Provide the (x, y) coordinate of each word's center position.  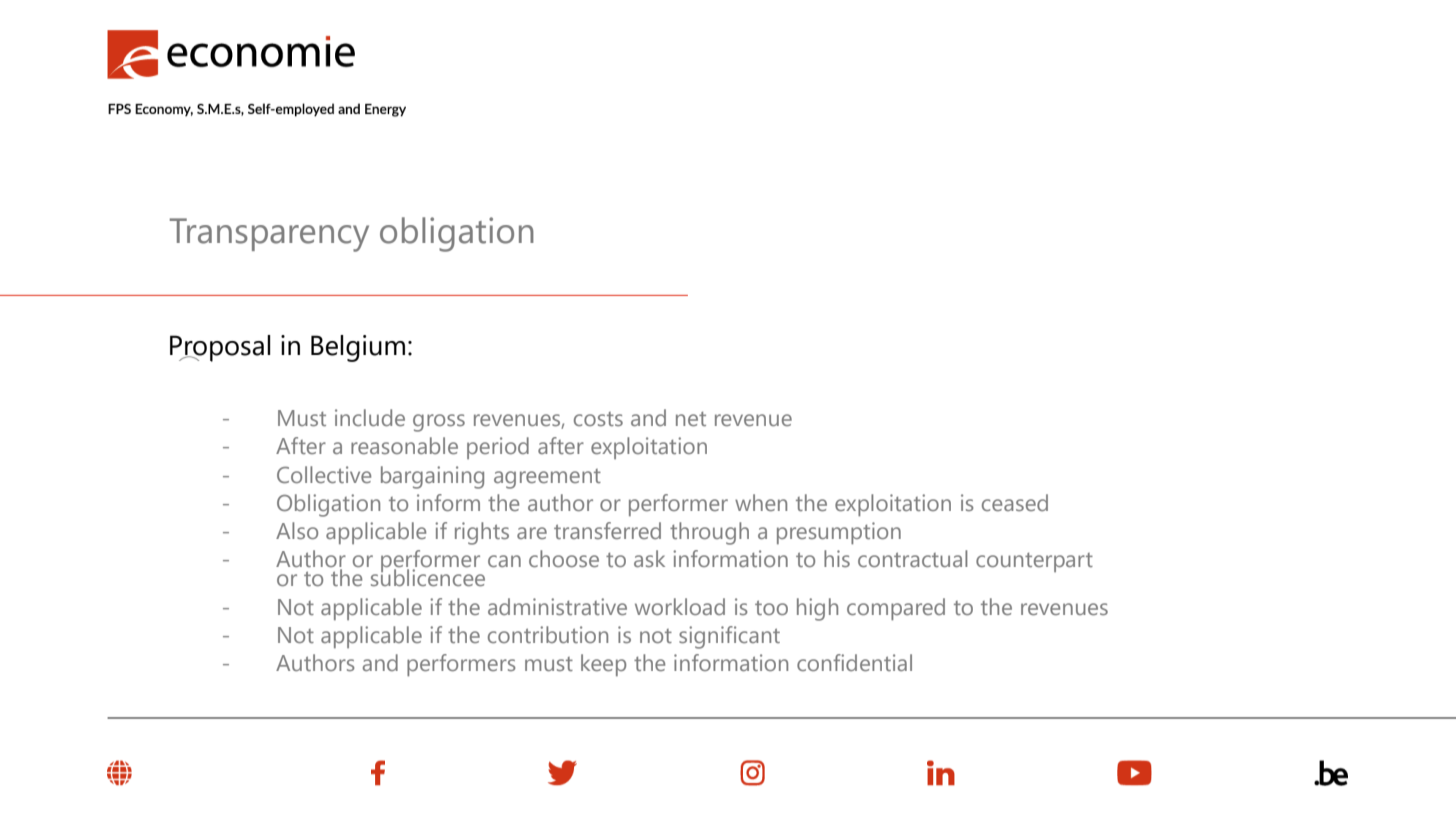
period (498, 448)
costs (598, 419)
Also (297, 530)
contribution (548, 634)
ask (649, 558)
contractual (913, 558)
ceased (1015, 502)
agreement (547, 479)
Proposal (220, 348)
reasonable (404, 445)
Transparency (269, 235)
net (691, 419)
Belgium (358, 348)
